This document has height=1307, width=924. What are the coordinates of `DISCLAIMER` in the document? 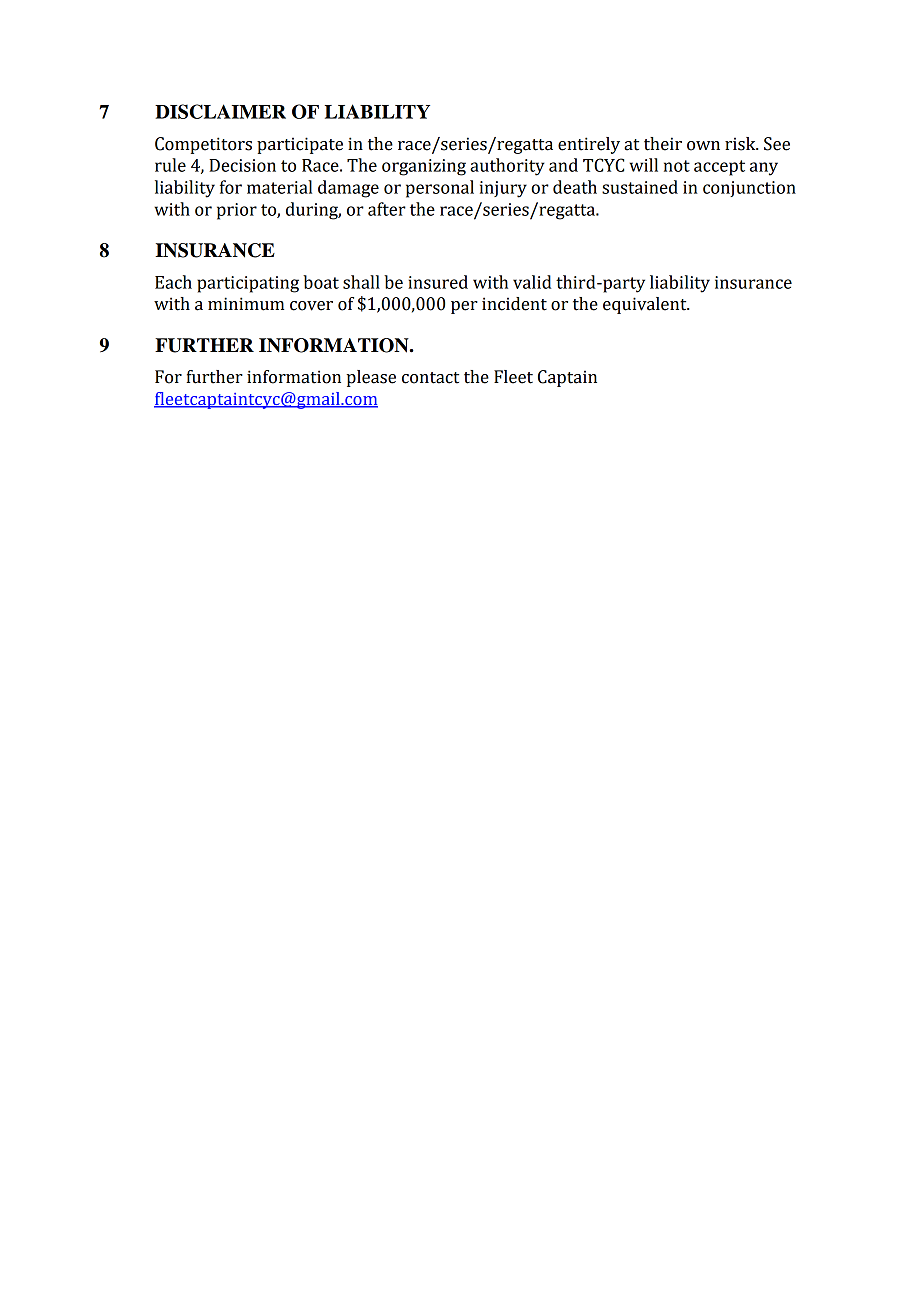 It's located at (220, 111).
